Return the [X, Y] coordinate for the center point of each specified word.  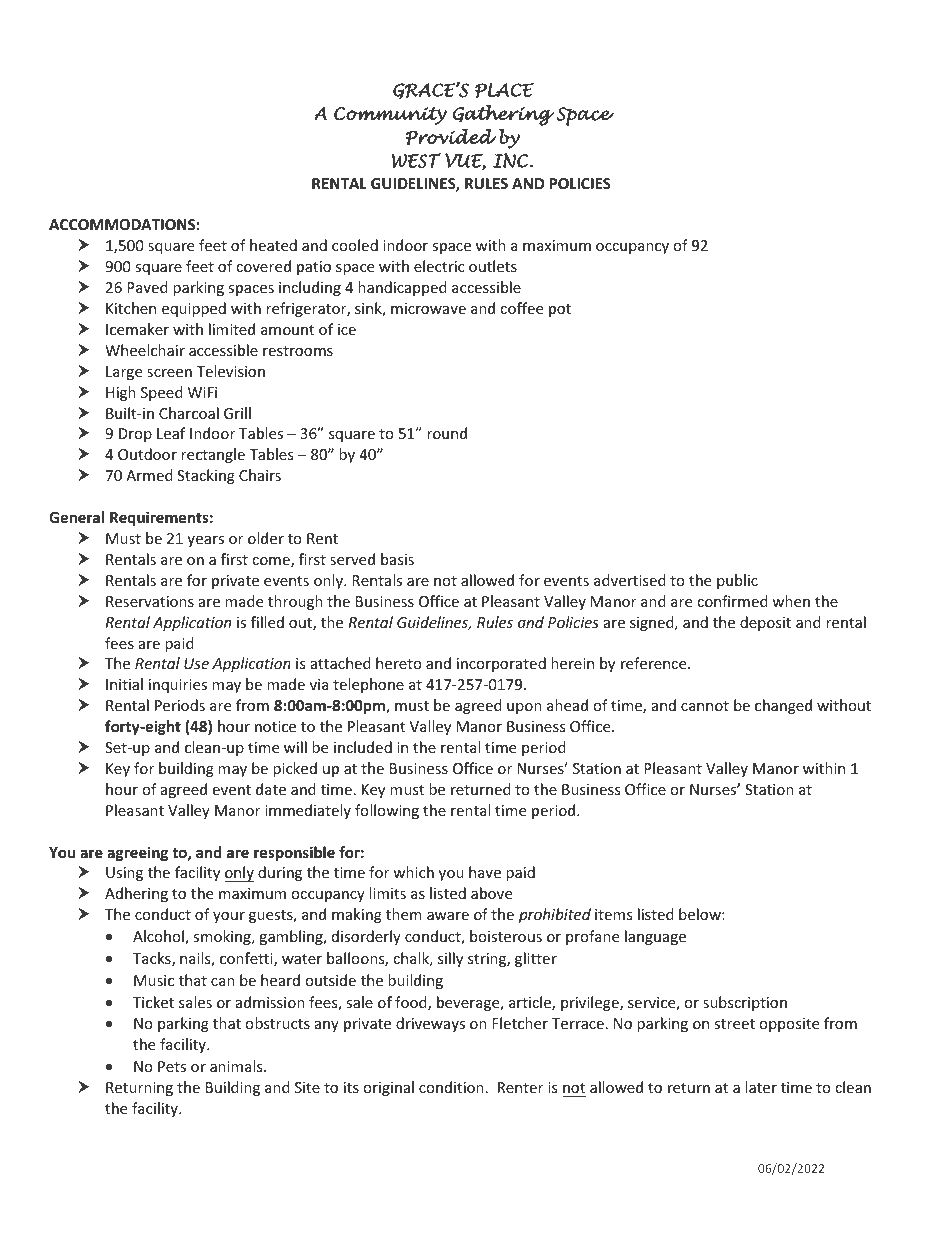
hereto [399, 663]
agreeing [137, 853]
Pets [172, 1066]
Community [390, 116]
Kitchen [131, 308]
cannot [705, 706]
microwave [428, 308]
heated [273, 245]
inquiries [178, 686]
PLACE [504, 90]
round [447, 433]
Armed [149, 475]
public [737, 581]
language [655, 937]
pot [560, 310]
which [413, 872]
